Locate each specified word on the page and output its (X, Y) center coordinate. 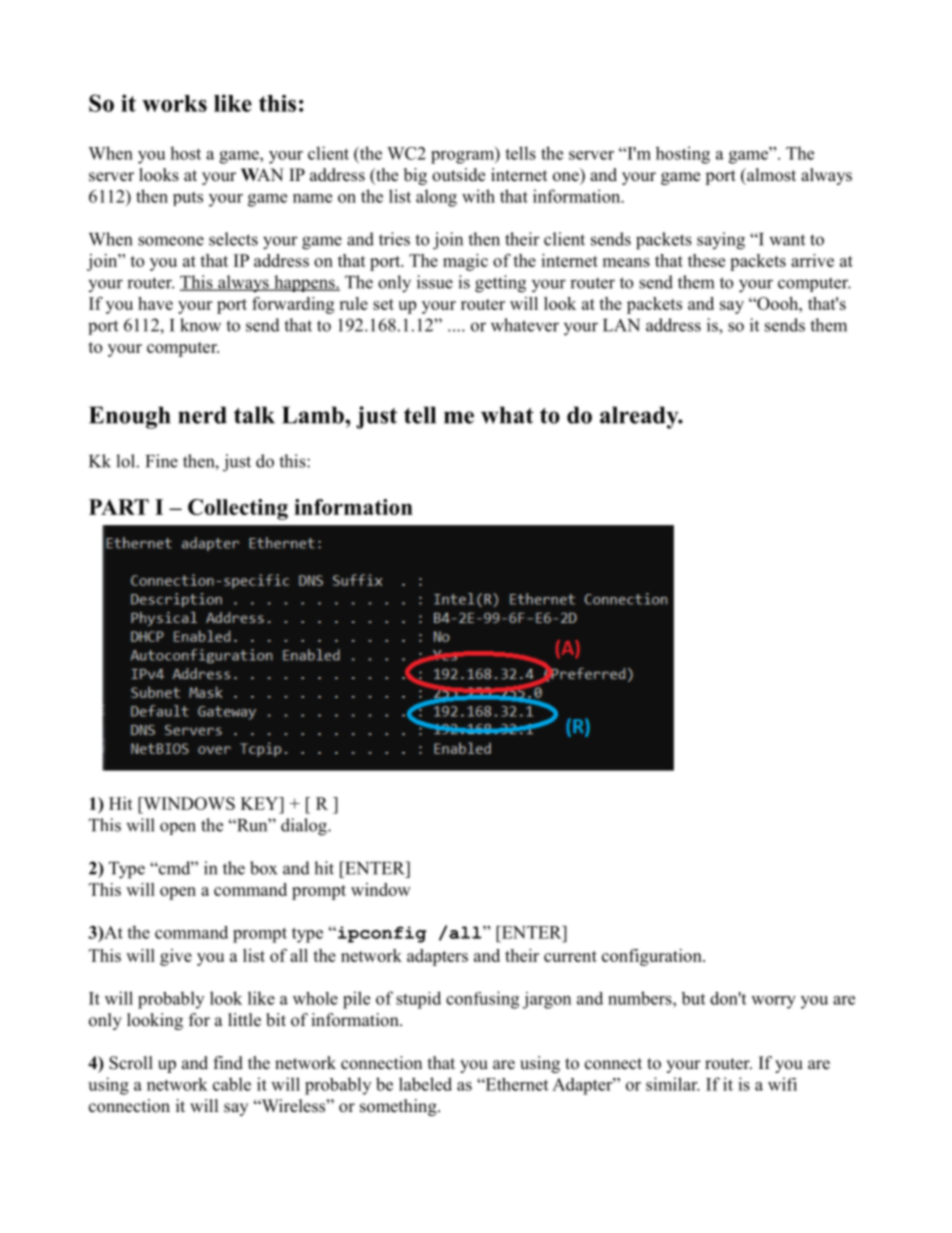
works (174, 103)
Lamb (314, 415)
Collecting (238, 509)
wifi (782, 1084)
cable (232, 1084)
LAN (621, 325)
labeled (425, 1084)
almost (770, 175)
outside (458, 175)
